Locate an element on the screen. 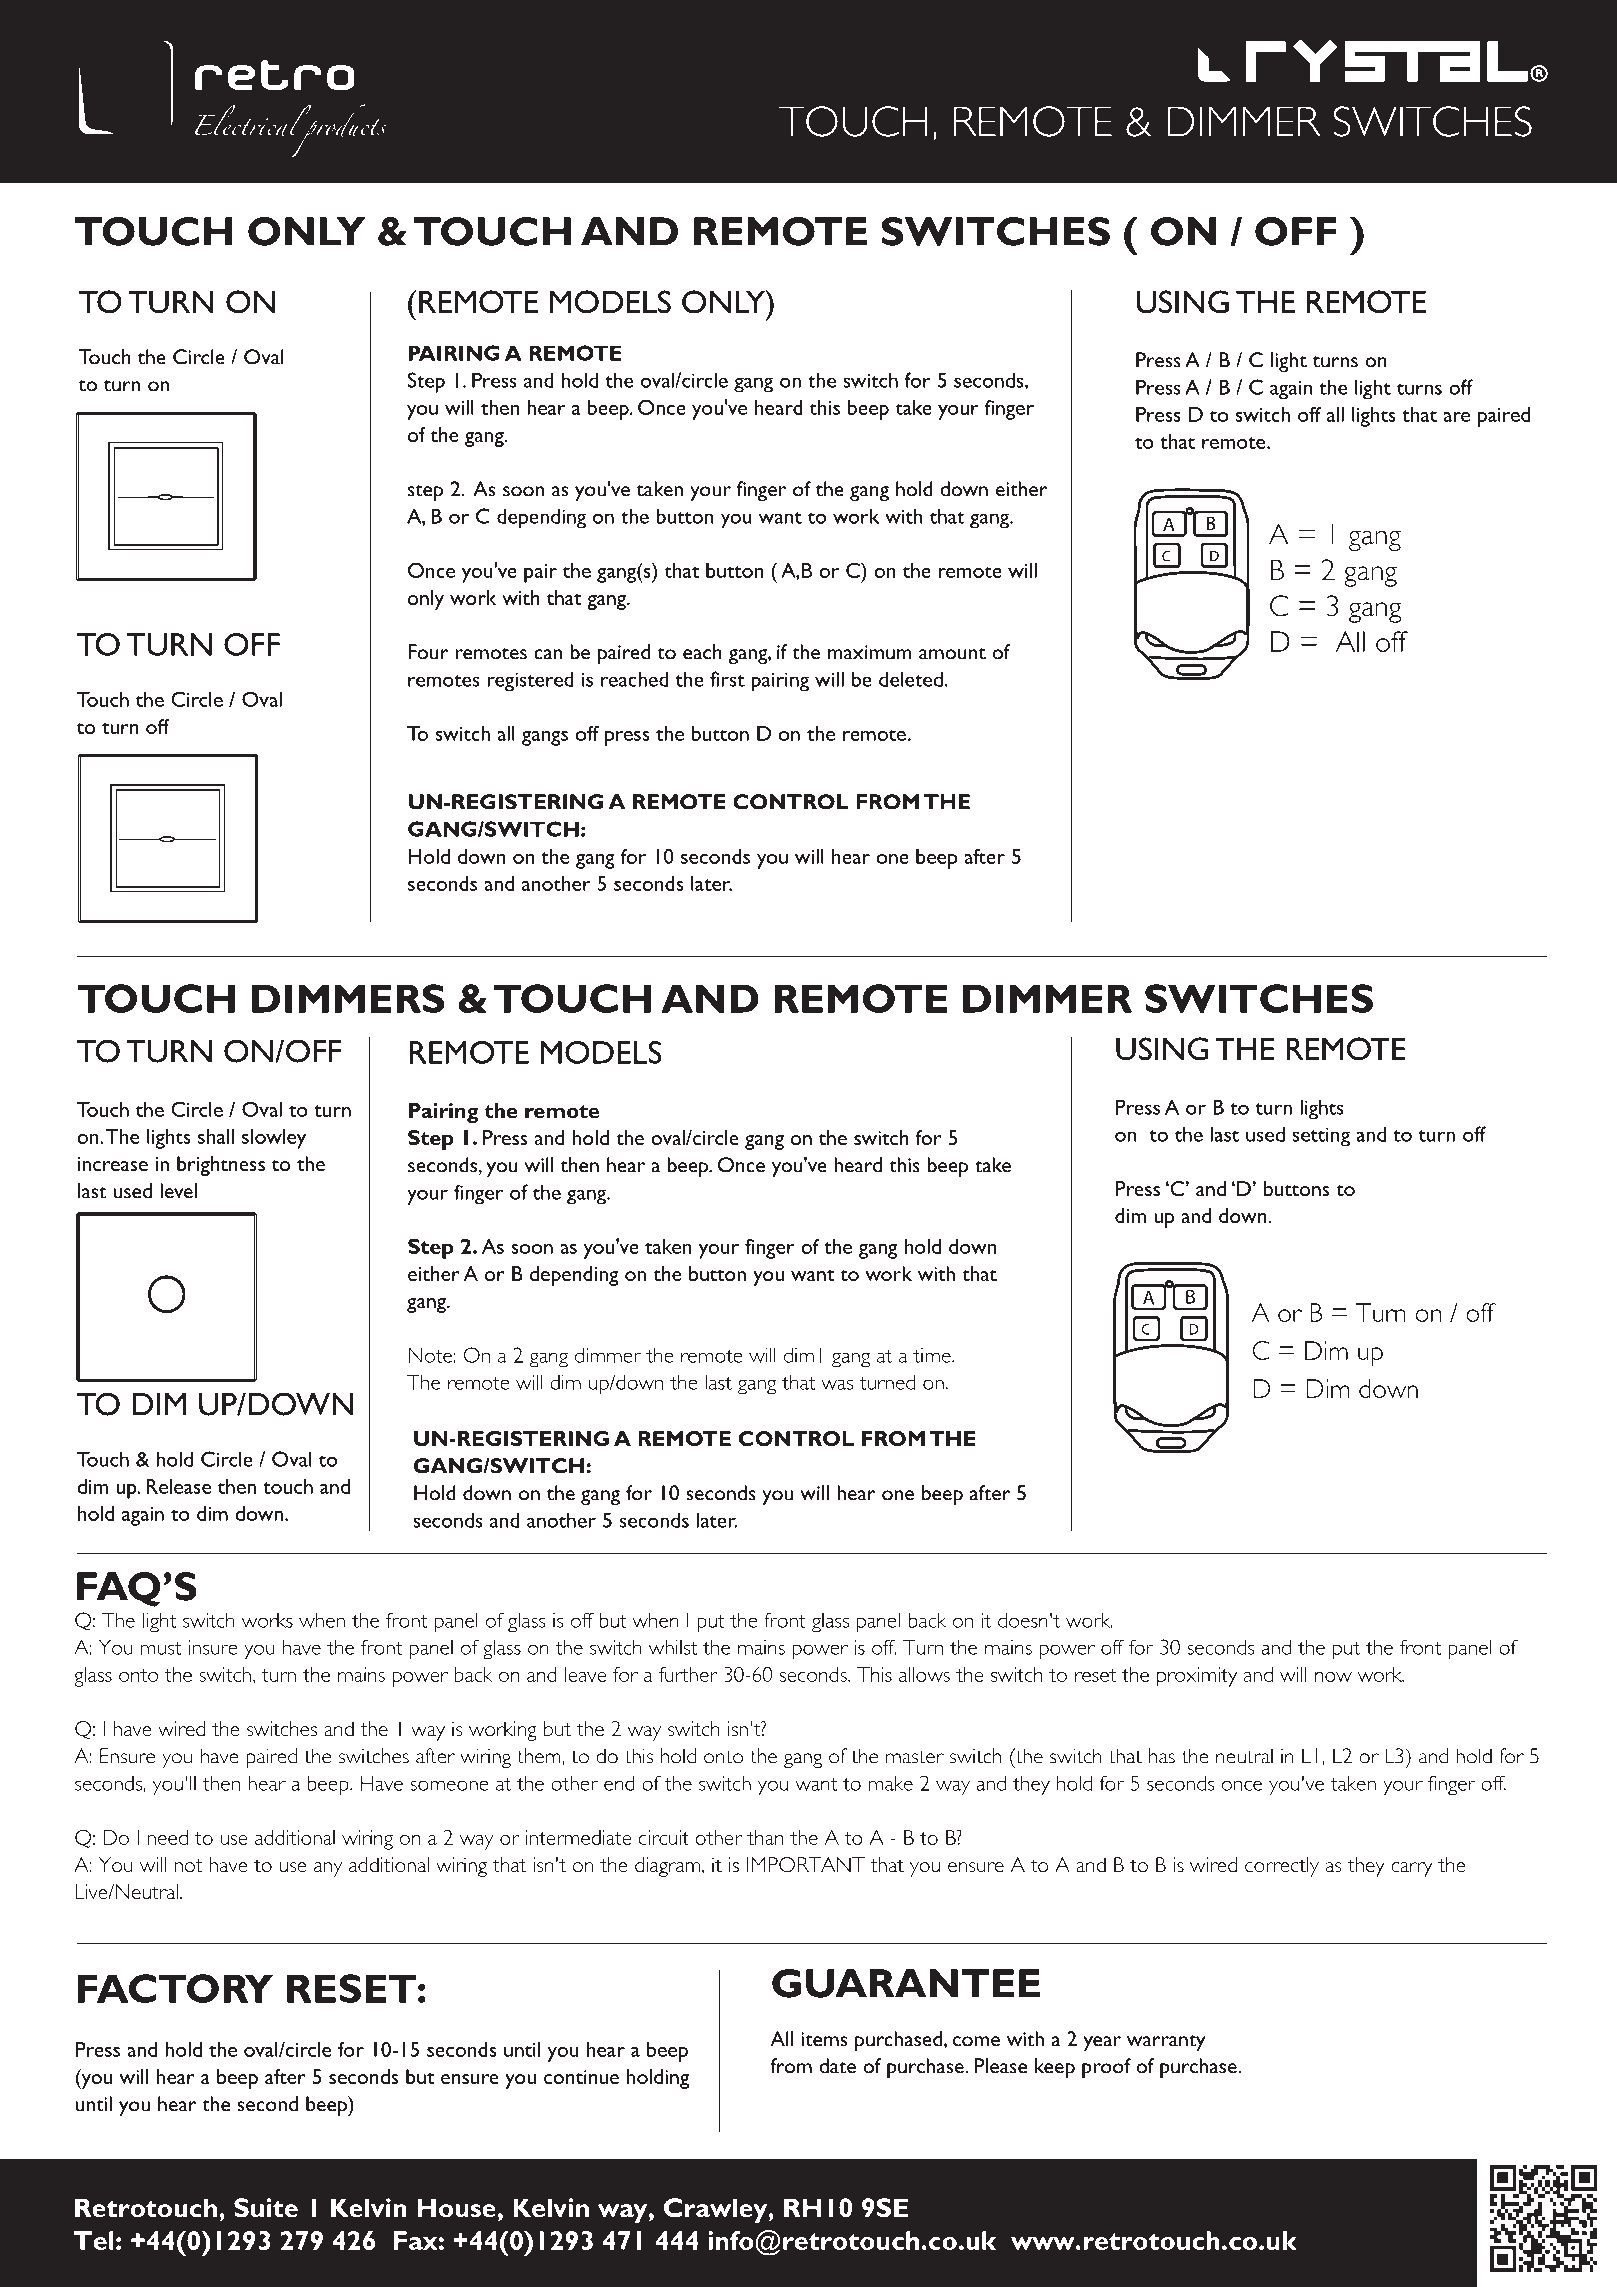 This screenshot has height=2287, width=1617. time is located at coordinates (933, 1355).
